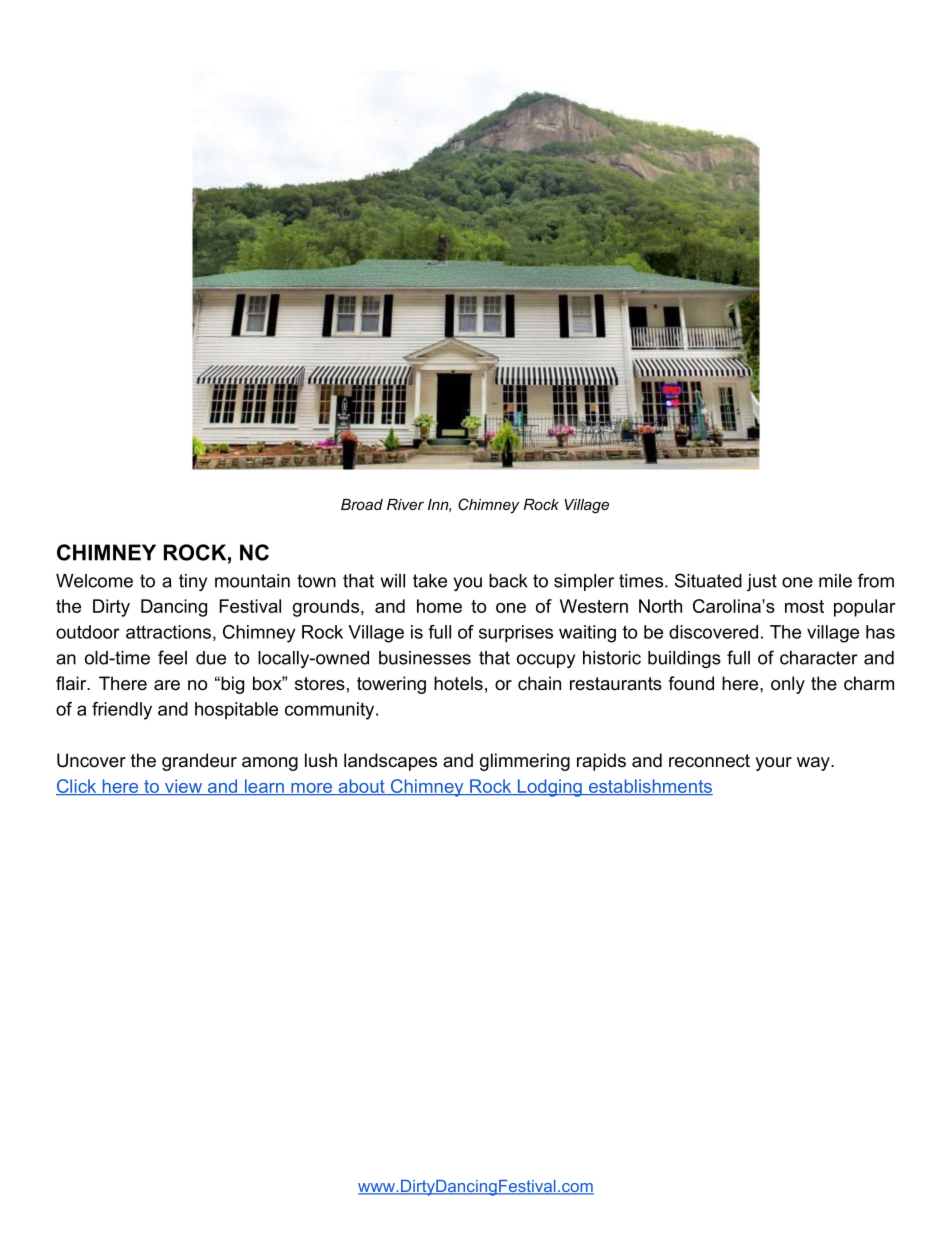  What do you see at coordinates (193, 582) in the screenshot?
I see `tiny` at bounding box center [193, 582].
